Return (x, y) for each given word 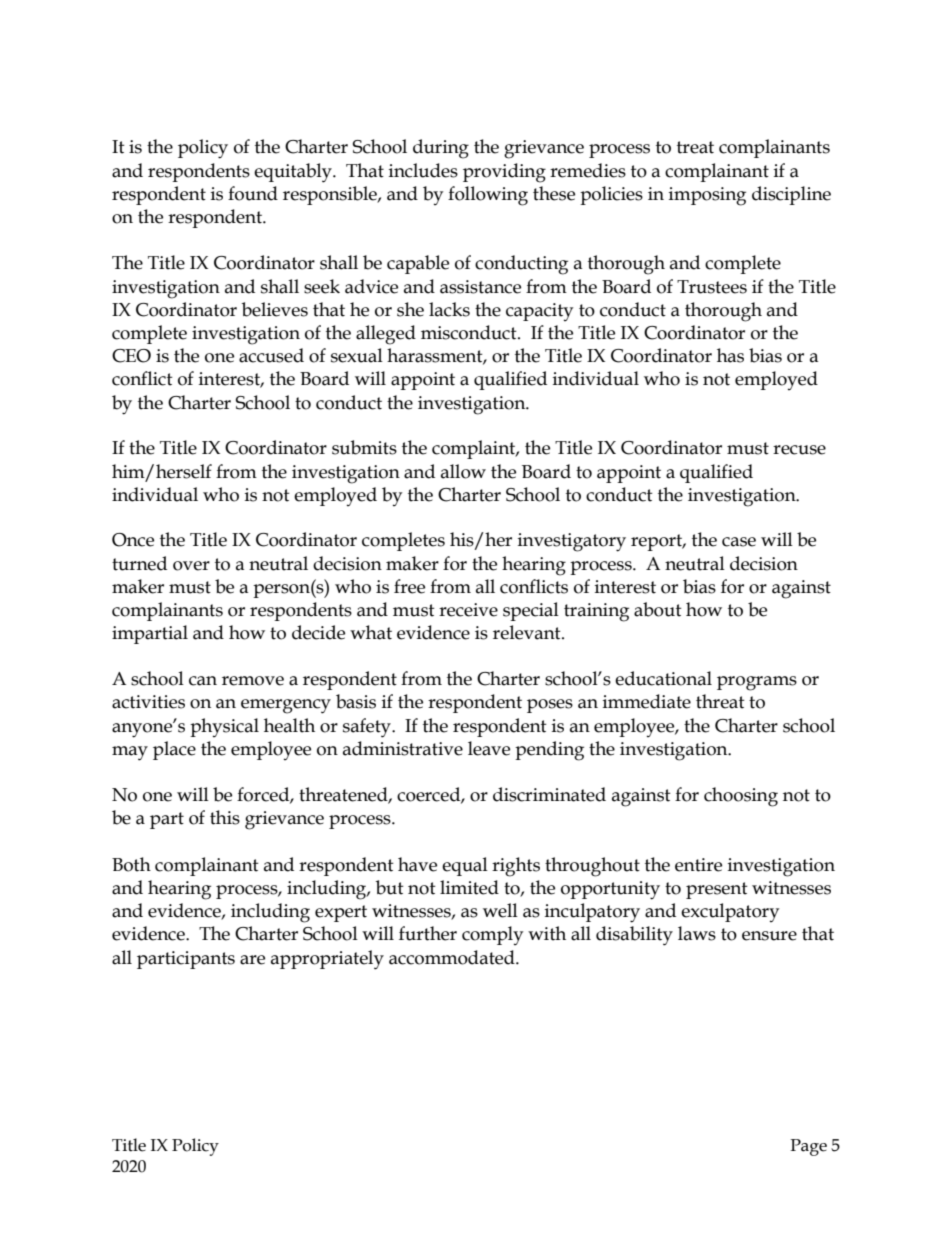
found (253, 193)
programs (757, 683)
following (488, 196)
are (252, 960)
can (203, 681)
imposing (707, 196)
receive (468, 610)
